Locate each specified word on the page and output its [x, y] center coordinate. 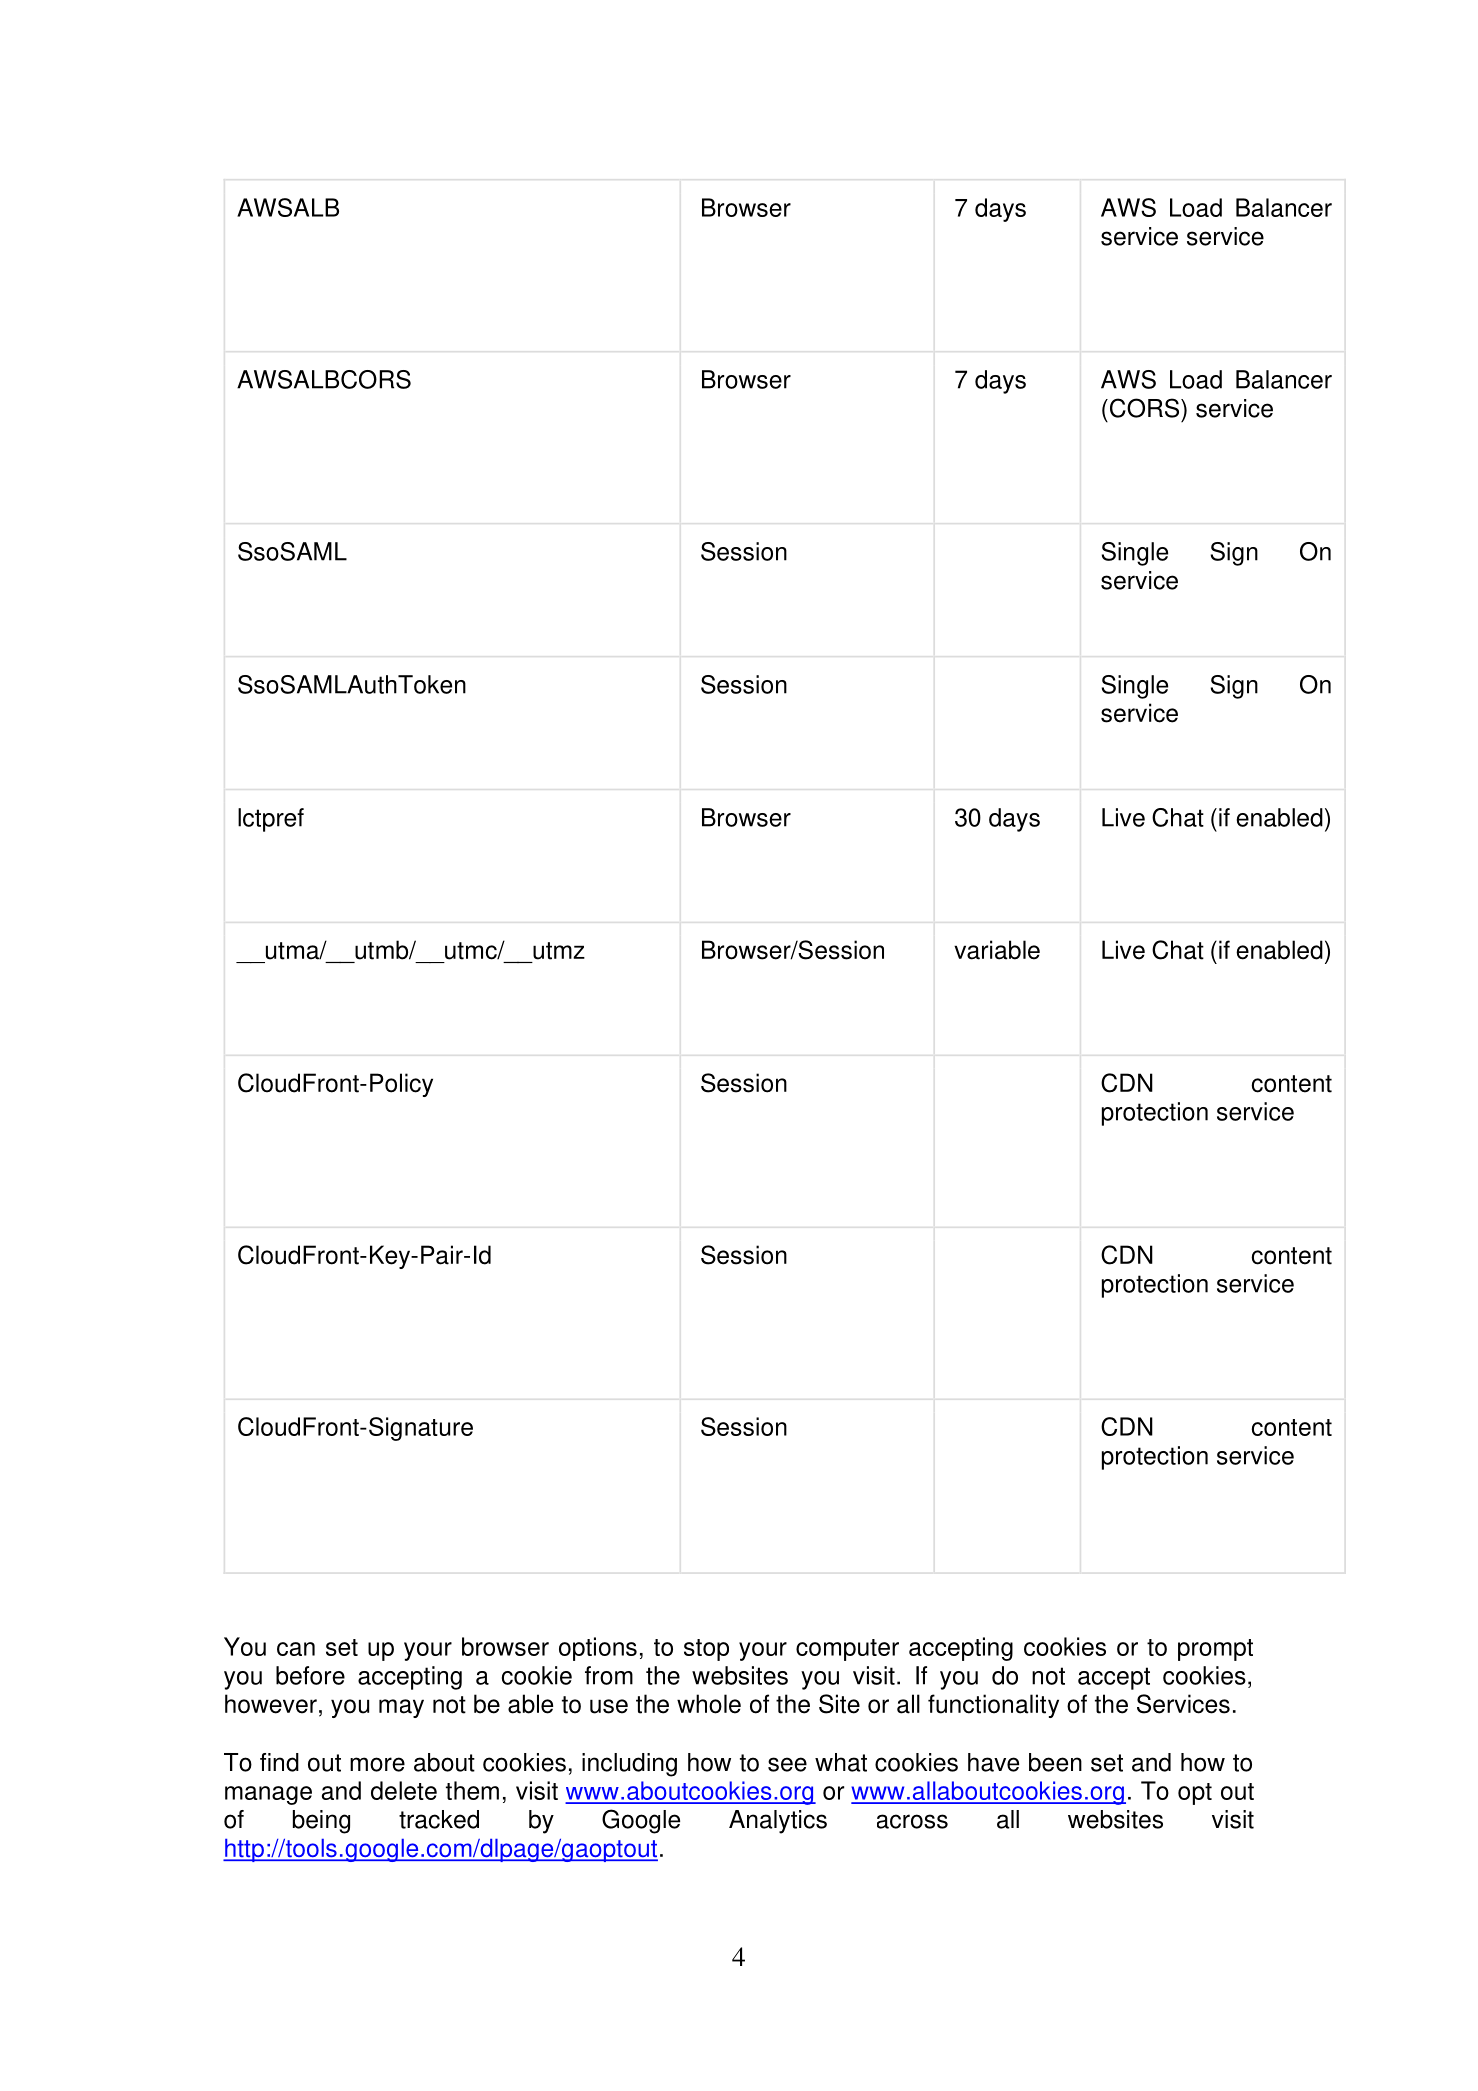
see [787, 1764]
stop [706, 1650]
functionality [993, 1706]
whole [709, 1704]
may [401, 1708]
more [377, 1764]
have [993, 1762]
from [609, 1675]
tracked [439, 1819]
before [310, 1675]
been [1055, 1762]
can [296, 1649]
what [841, 1762]
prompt [1215, 1650]
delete [404, 1790]
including [629, 1765]
